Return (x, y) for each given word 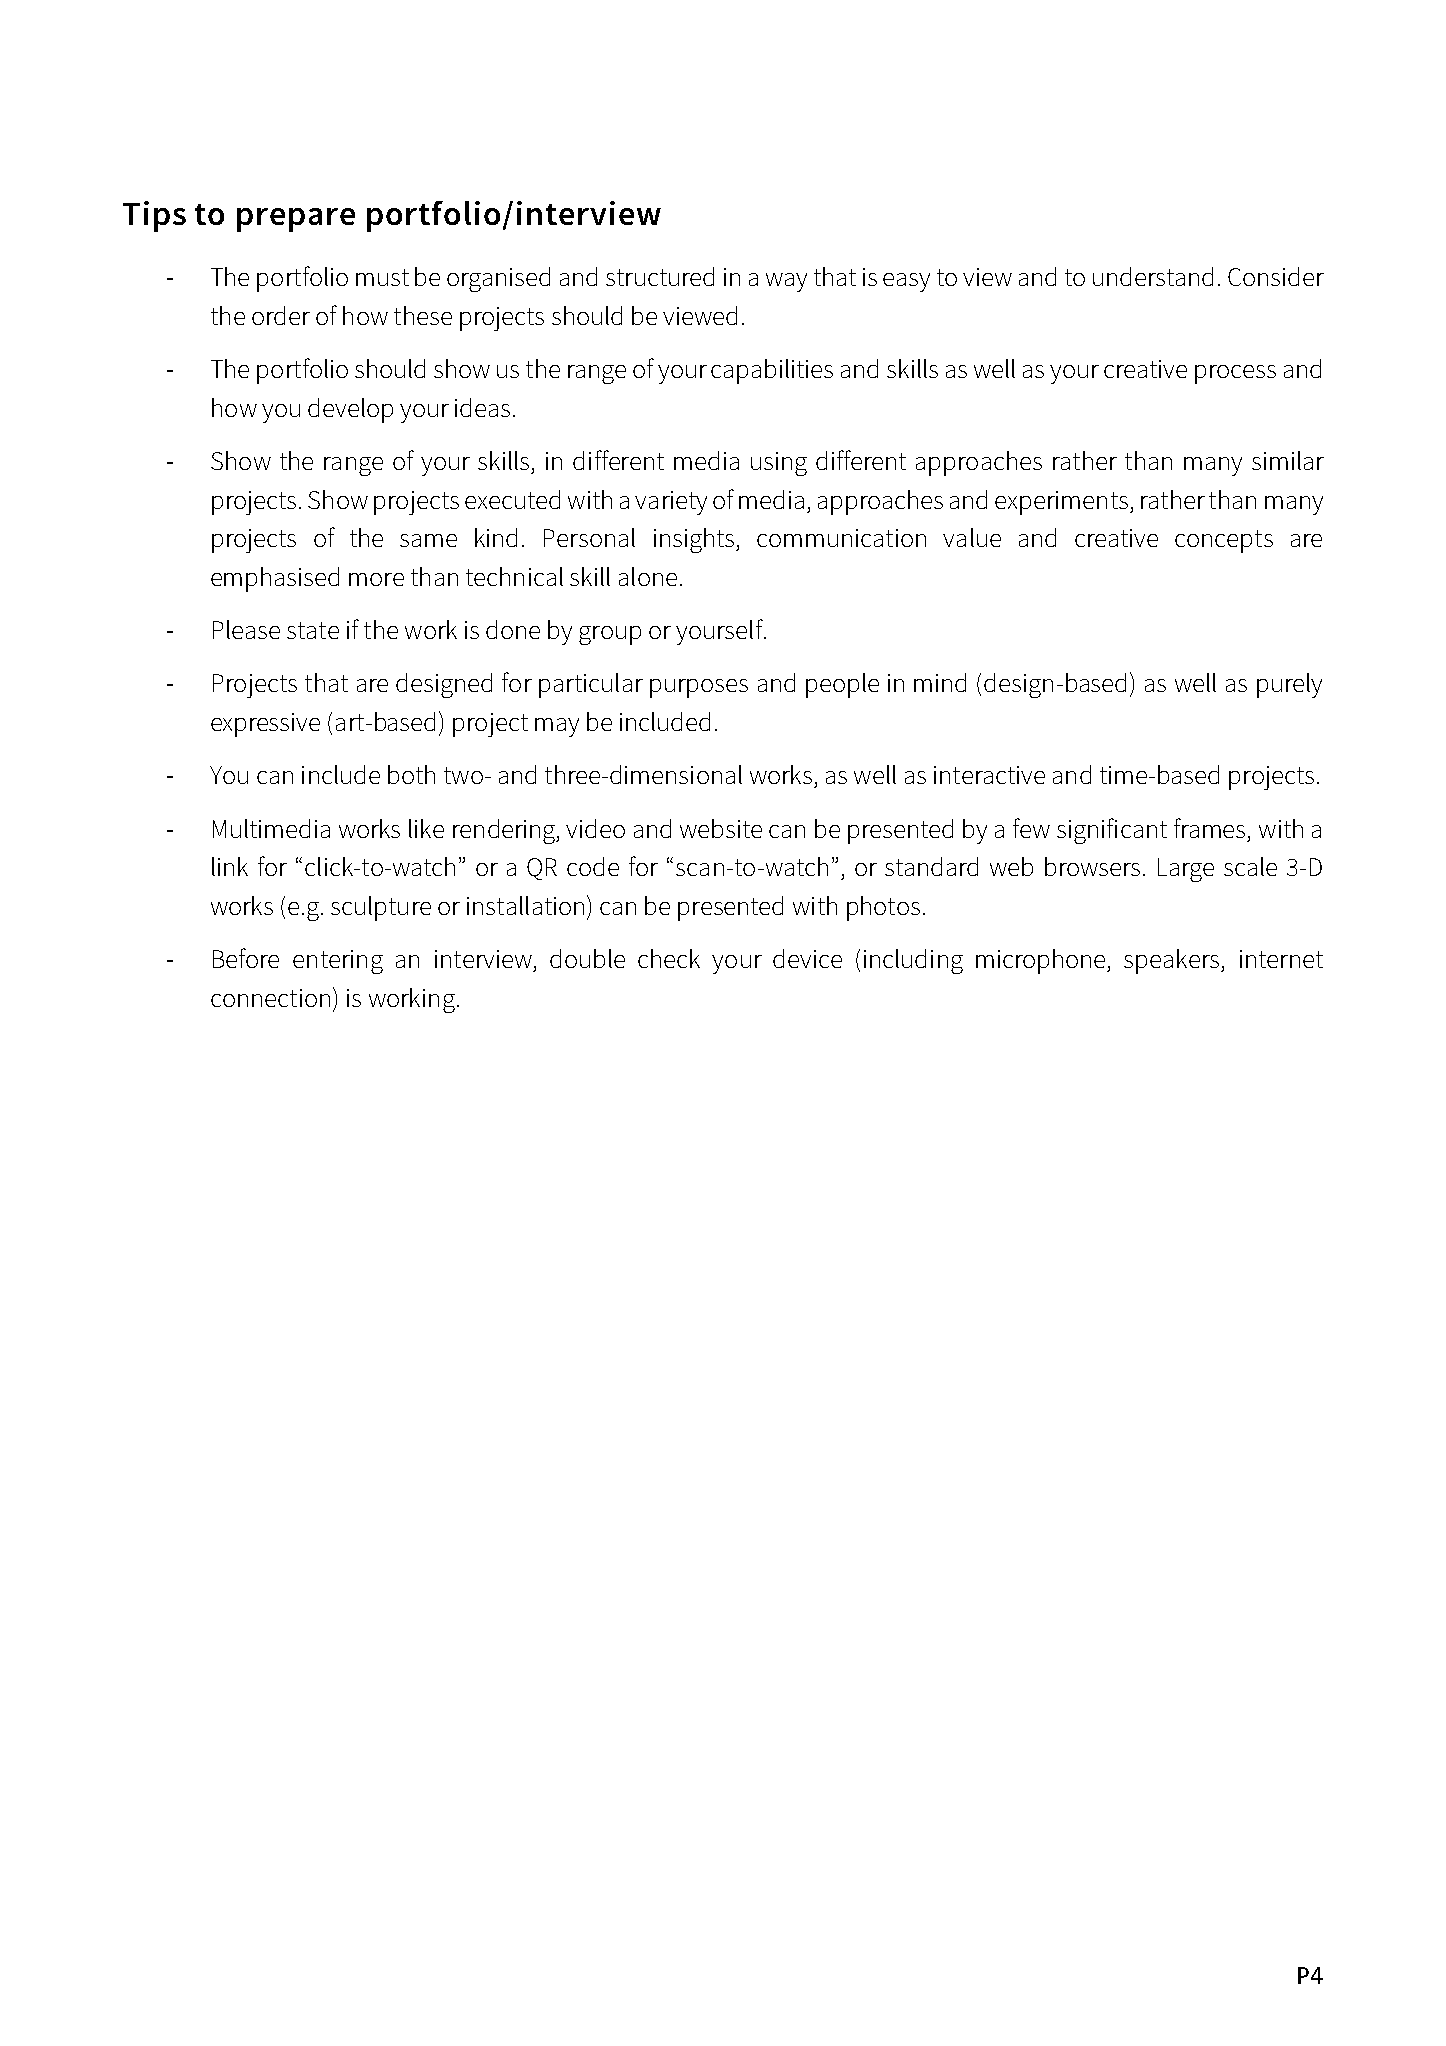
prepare (296, 220)
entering (338, 962)
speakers (1173, 961)
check (669, 958)
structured (660, 276)
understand (1153, 276)
